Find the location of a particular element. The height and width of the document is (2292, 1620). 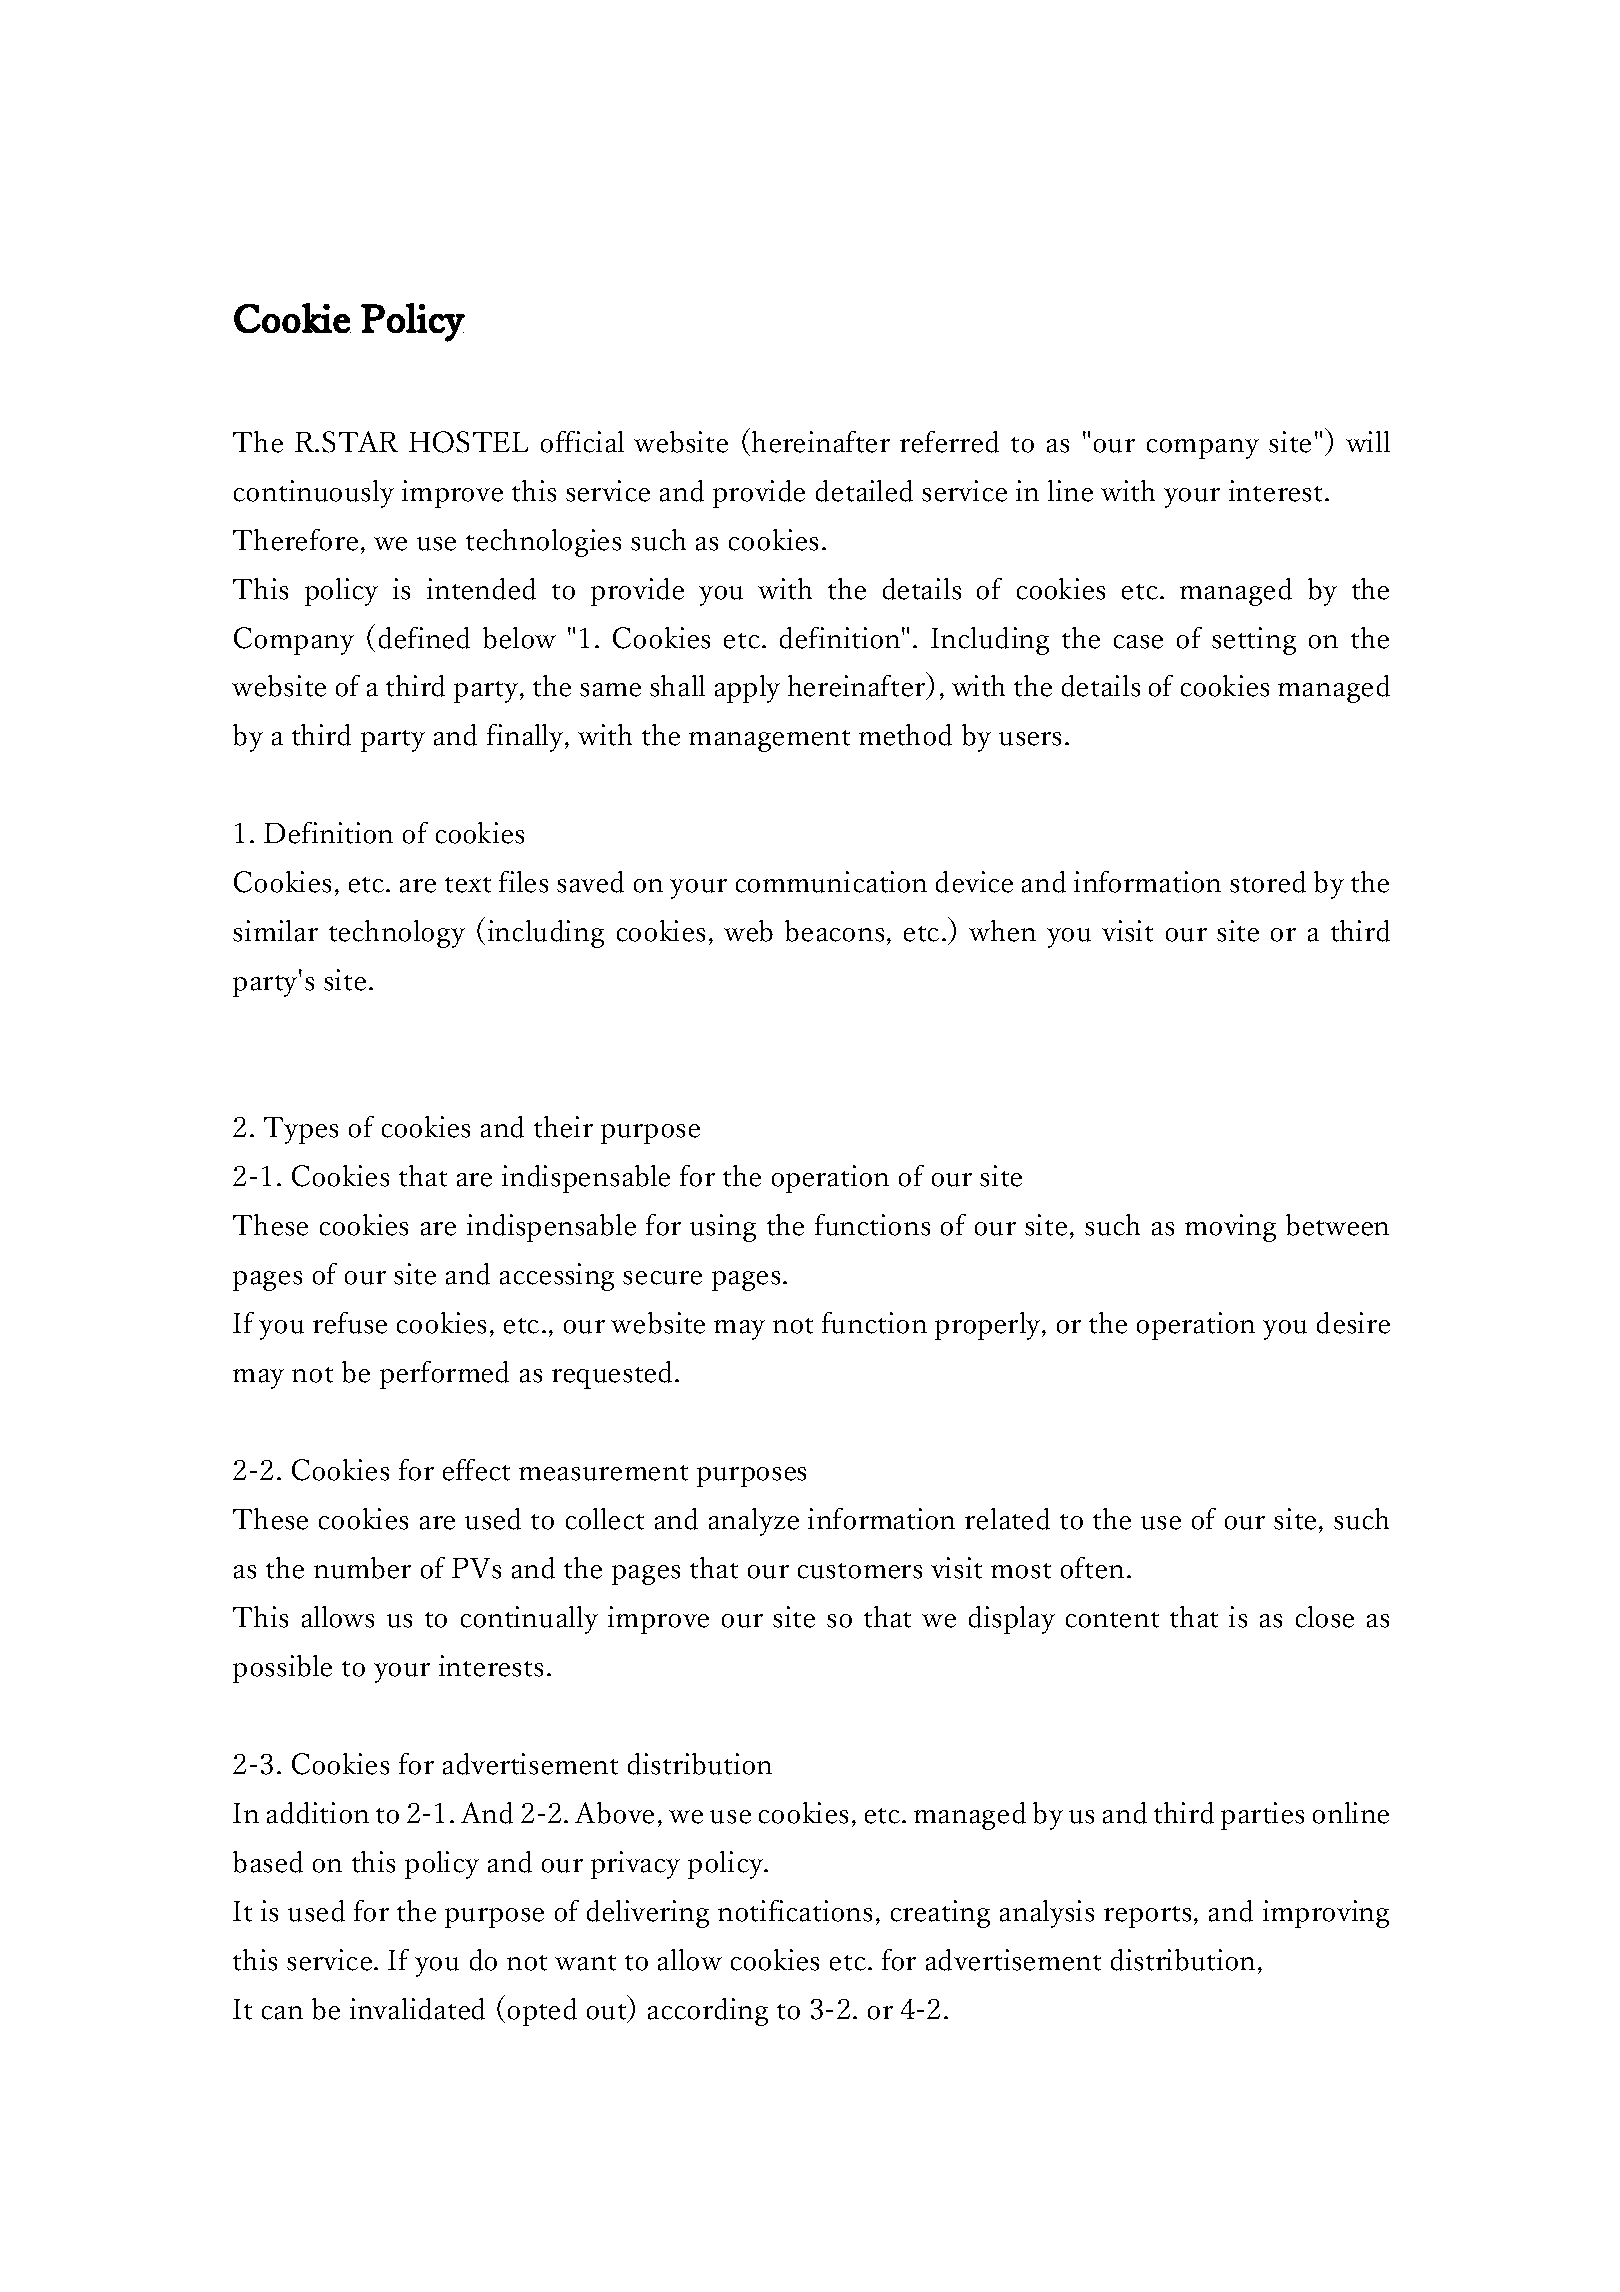

often is located at coordinates (1092, 1568).
